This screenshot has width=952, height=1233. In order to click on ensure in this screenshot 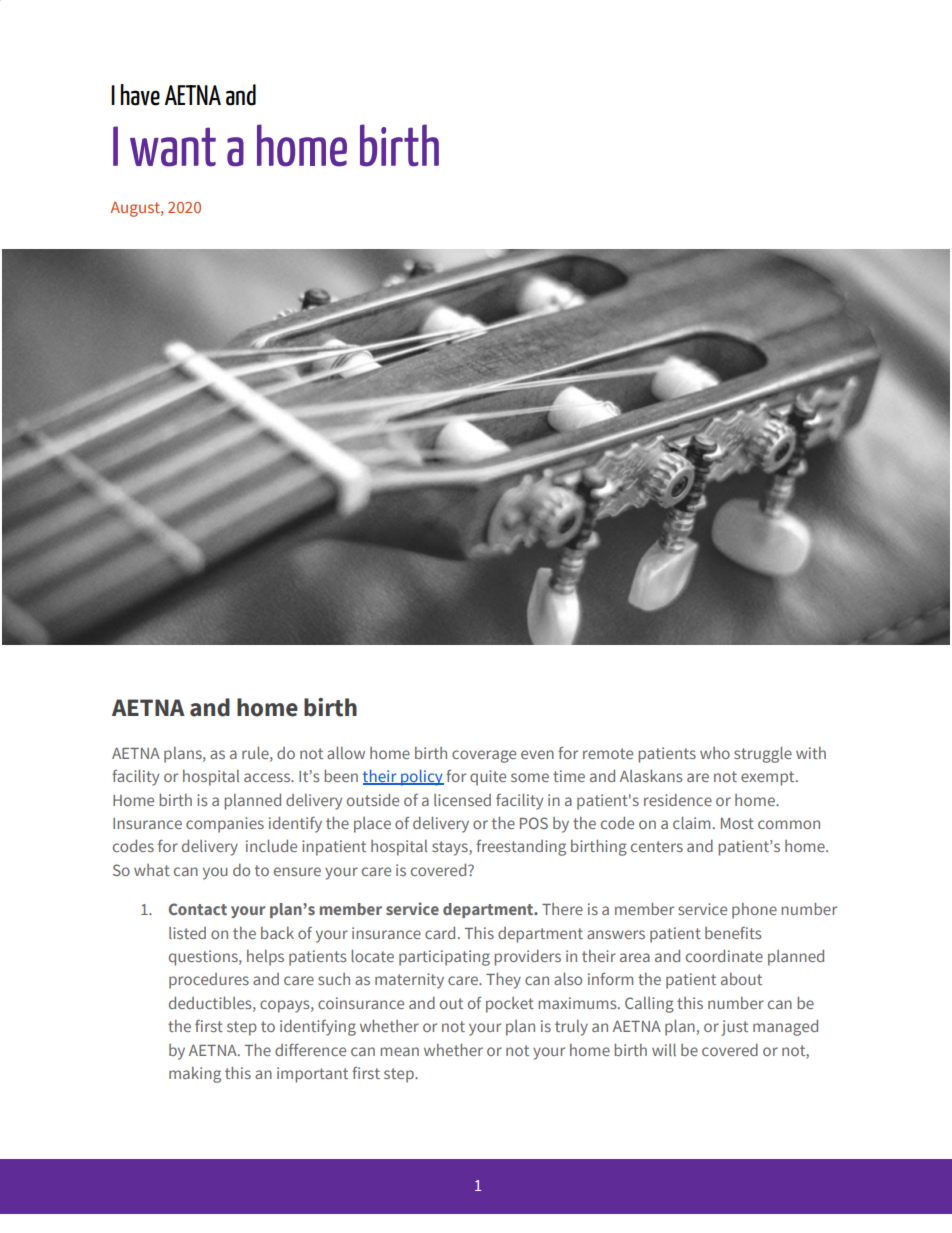, I will do `click(297, 871)`.
